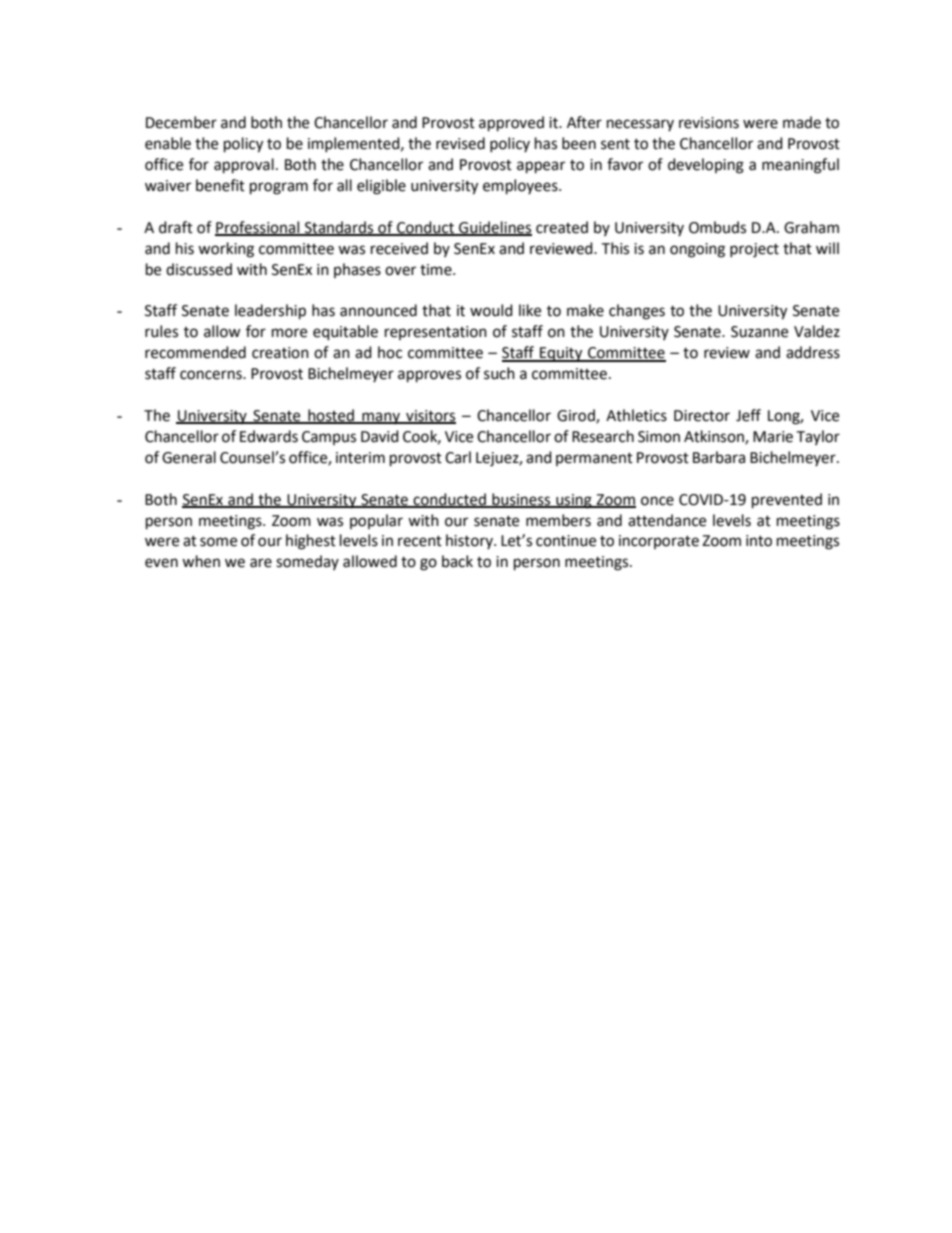 This screenshot has height=1233, width=952. What do you see at coordinates (511, 124) in the screenshot?
I see `approved` at bounding box center [511, 124].
